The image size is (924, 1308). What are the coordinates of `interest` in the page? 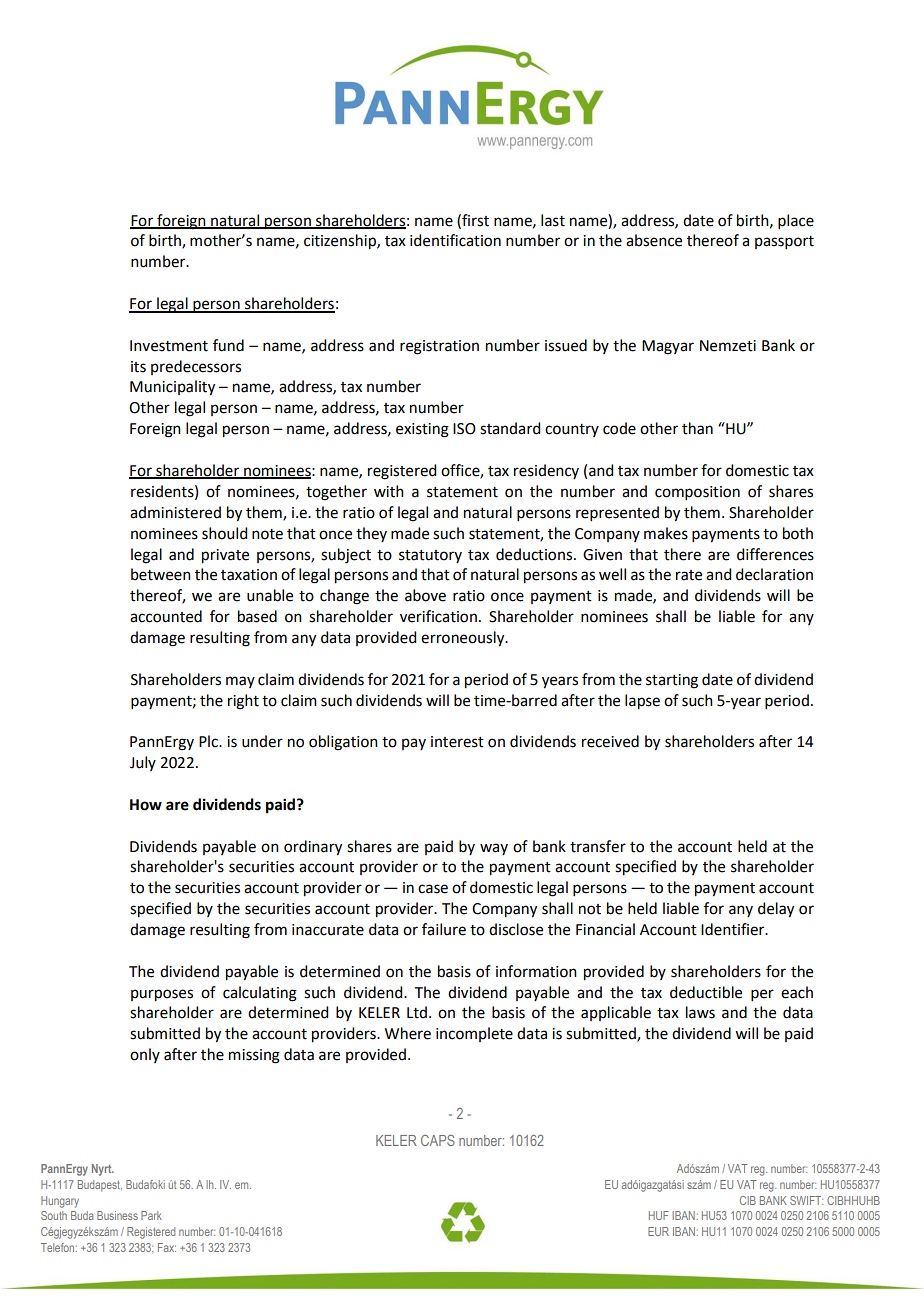 It's located at (457, 742).
